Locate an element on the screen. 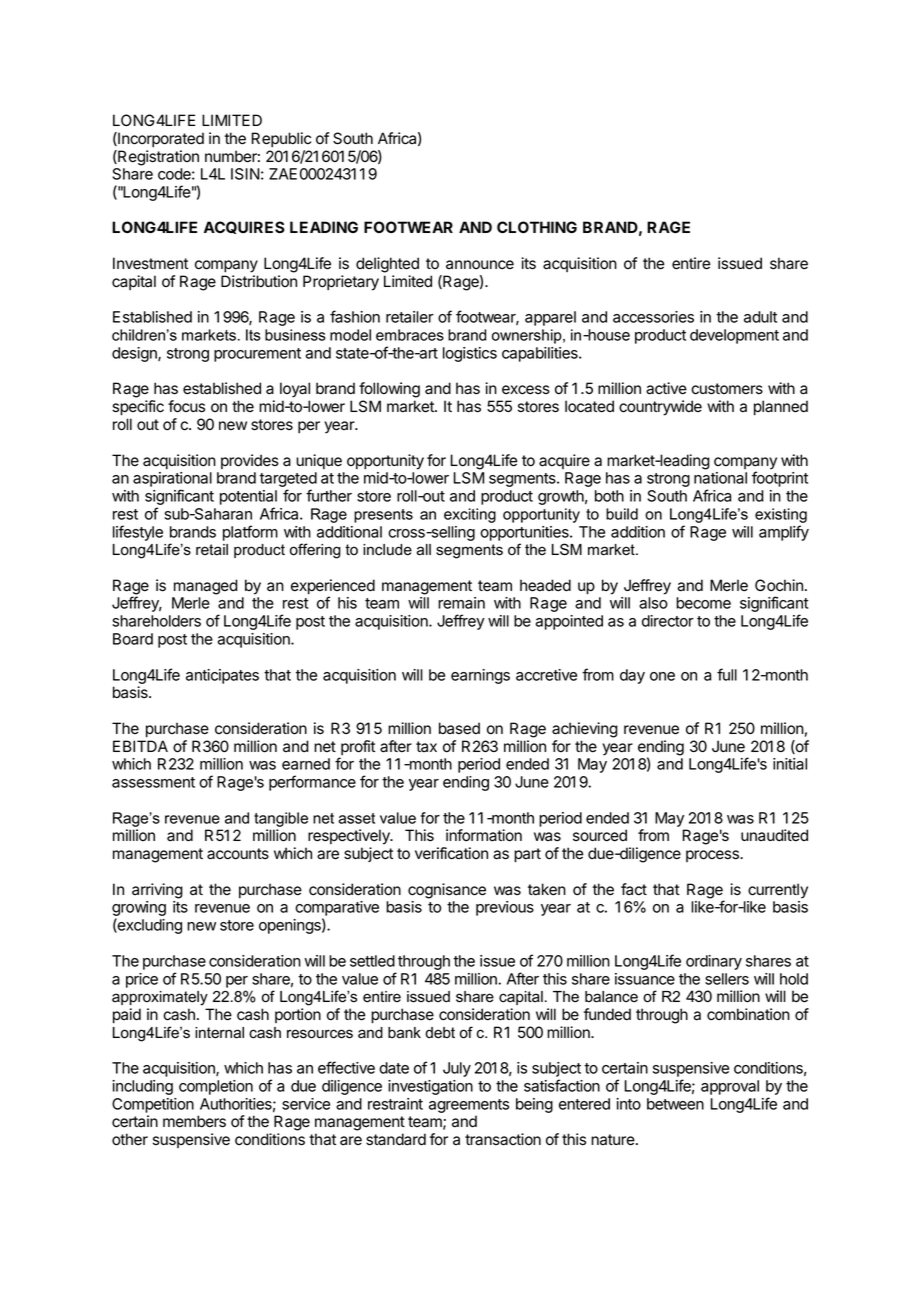 The height and width of the screenshot is (1309, 924). remain is located at coordinates (461, 603).
